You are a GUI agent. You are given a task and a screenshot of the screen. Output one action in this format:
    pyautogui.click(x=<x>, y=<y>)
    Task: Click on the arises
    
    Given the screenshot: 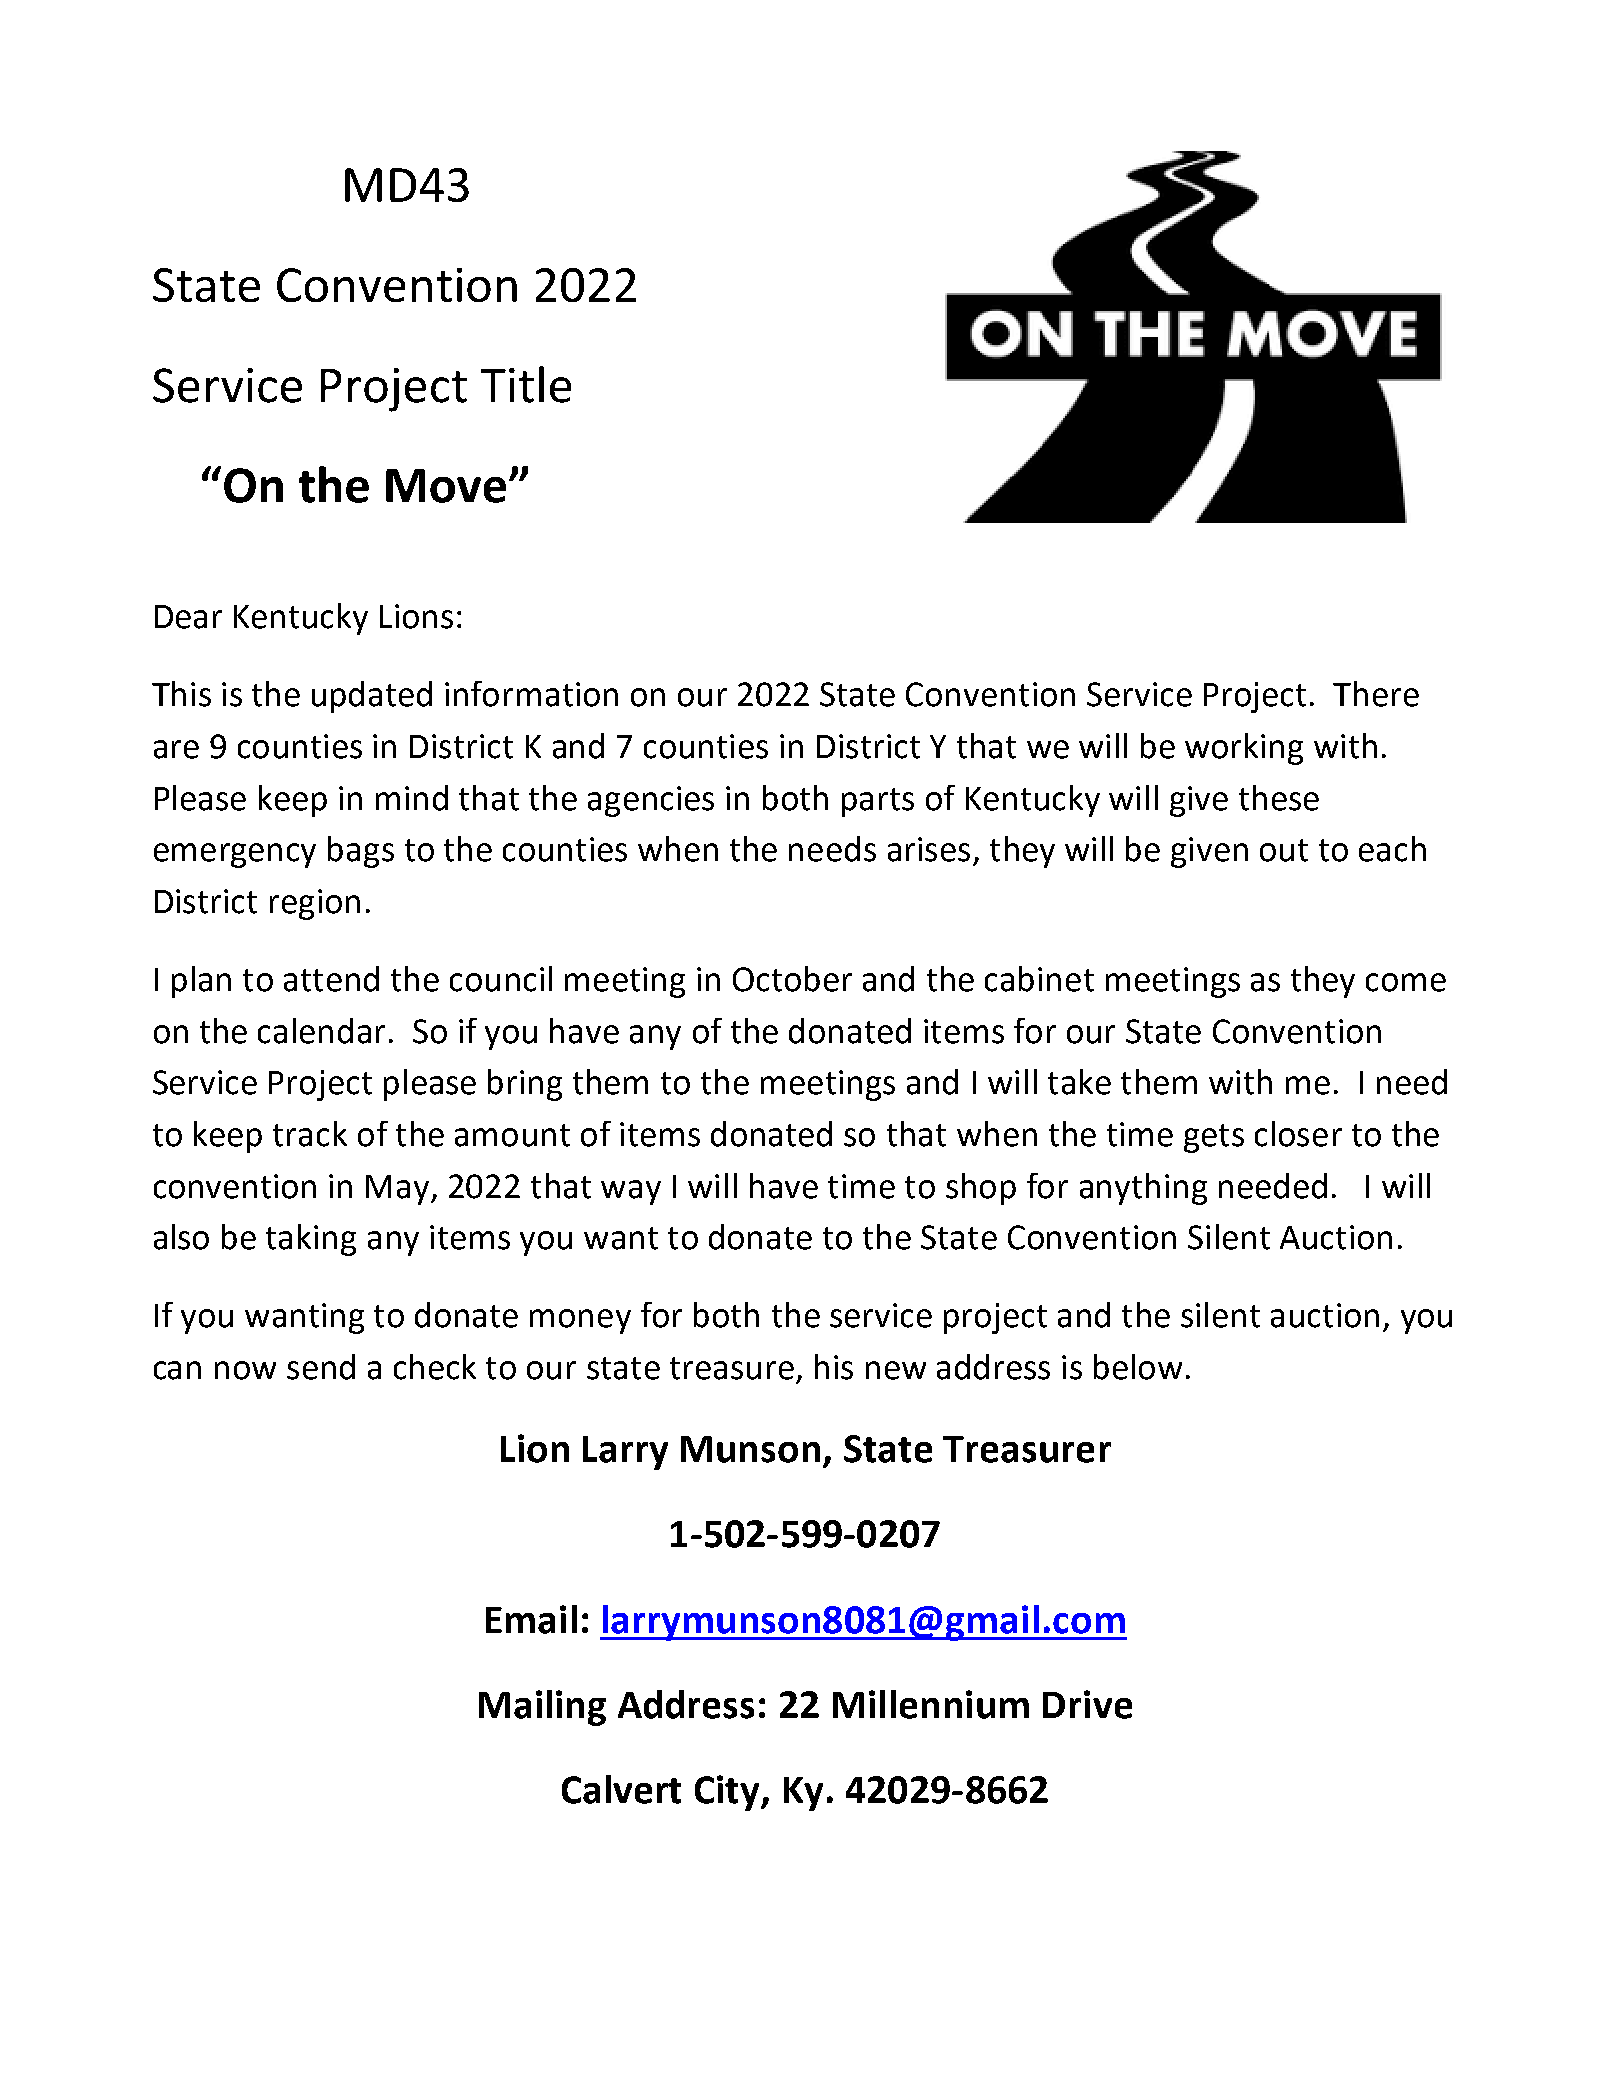 What is the action you would take?
    pyautogui.click(x=929, y=849)
